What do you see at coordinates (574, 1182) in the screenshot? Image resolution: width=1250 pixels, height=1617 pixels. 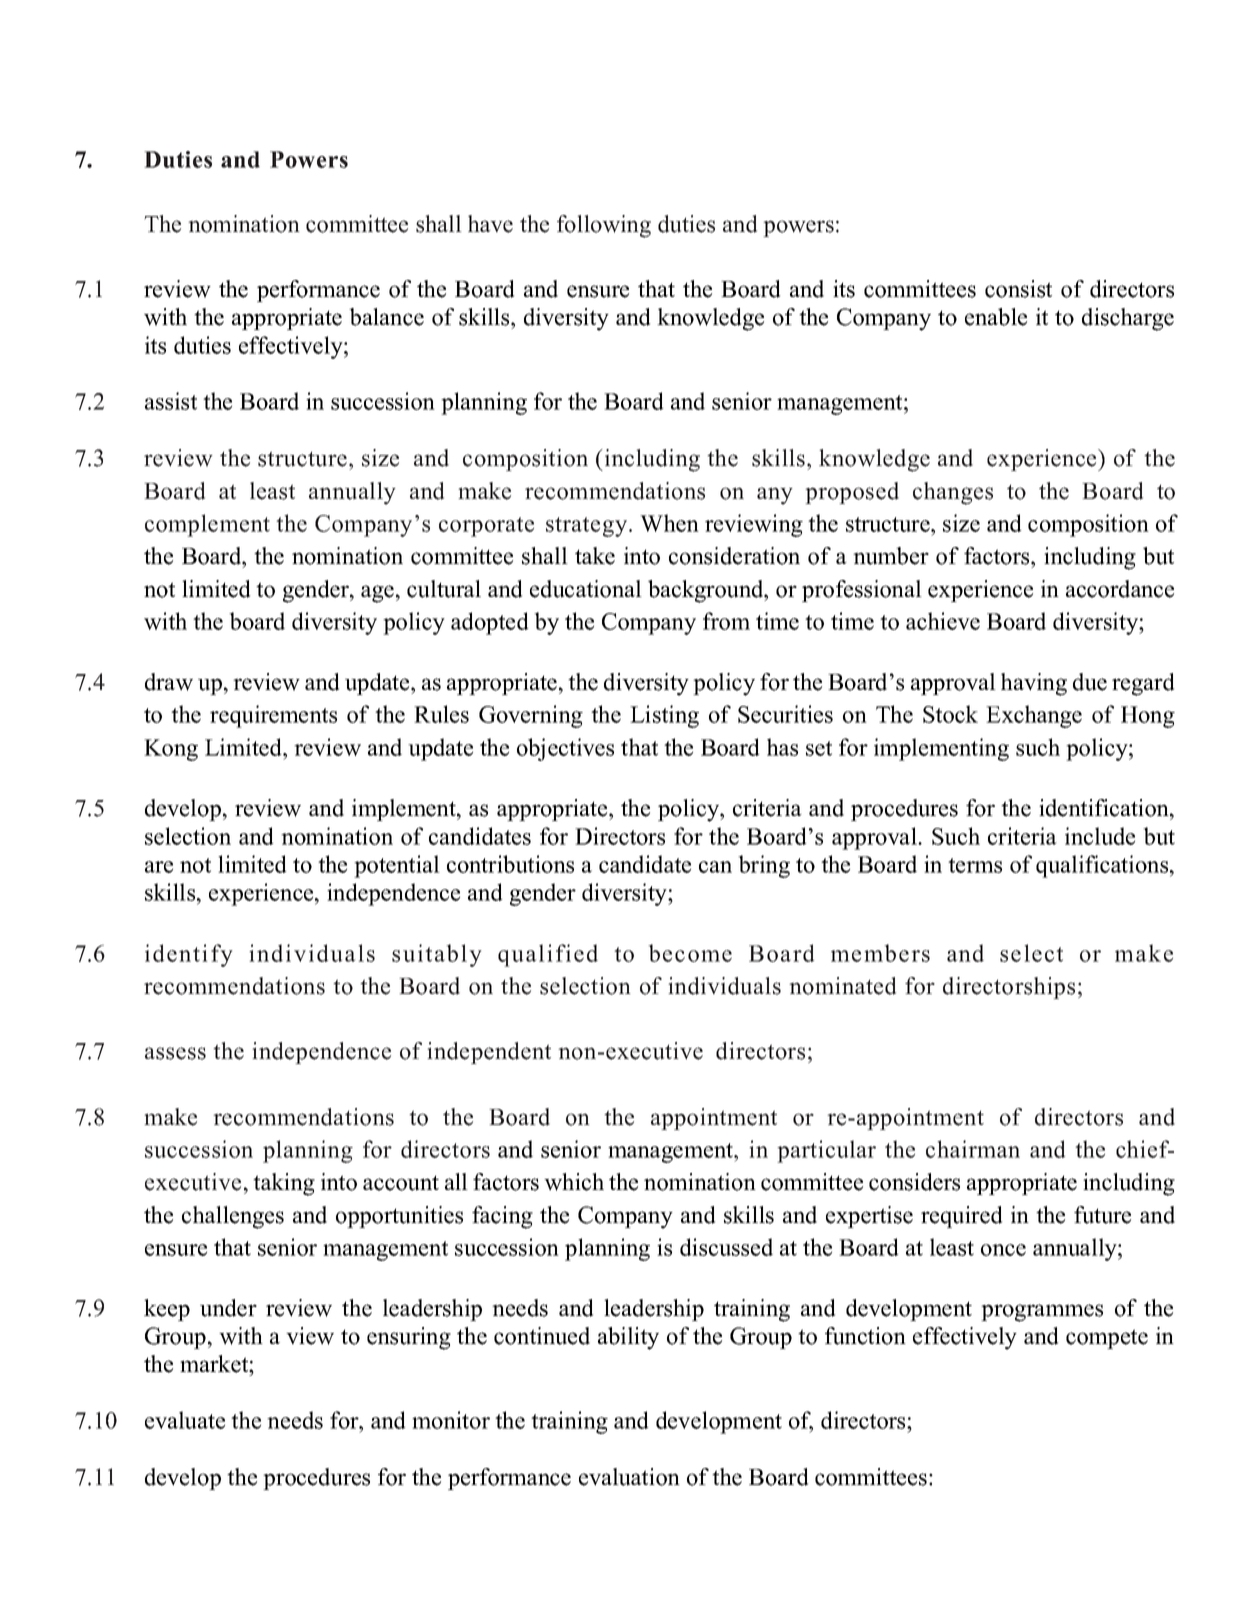 I see `which` at bounding box center [574, 1182].
